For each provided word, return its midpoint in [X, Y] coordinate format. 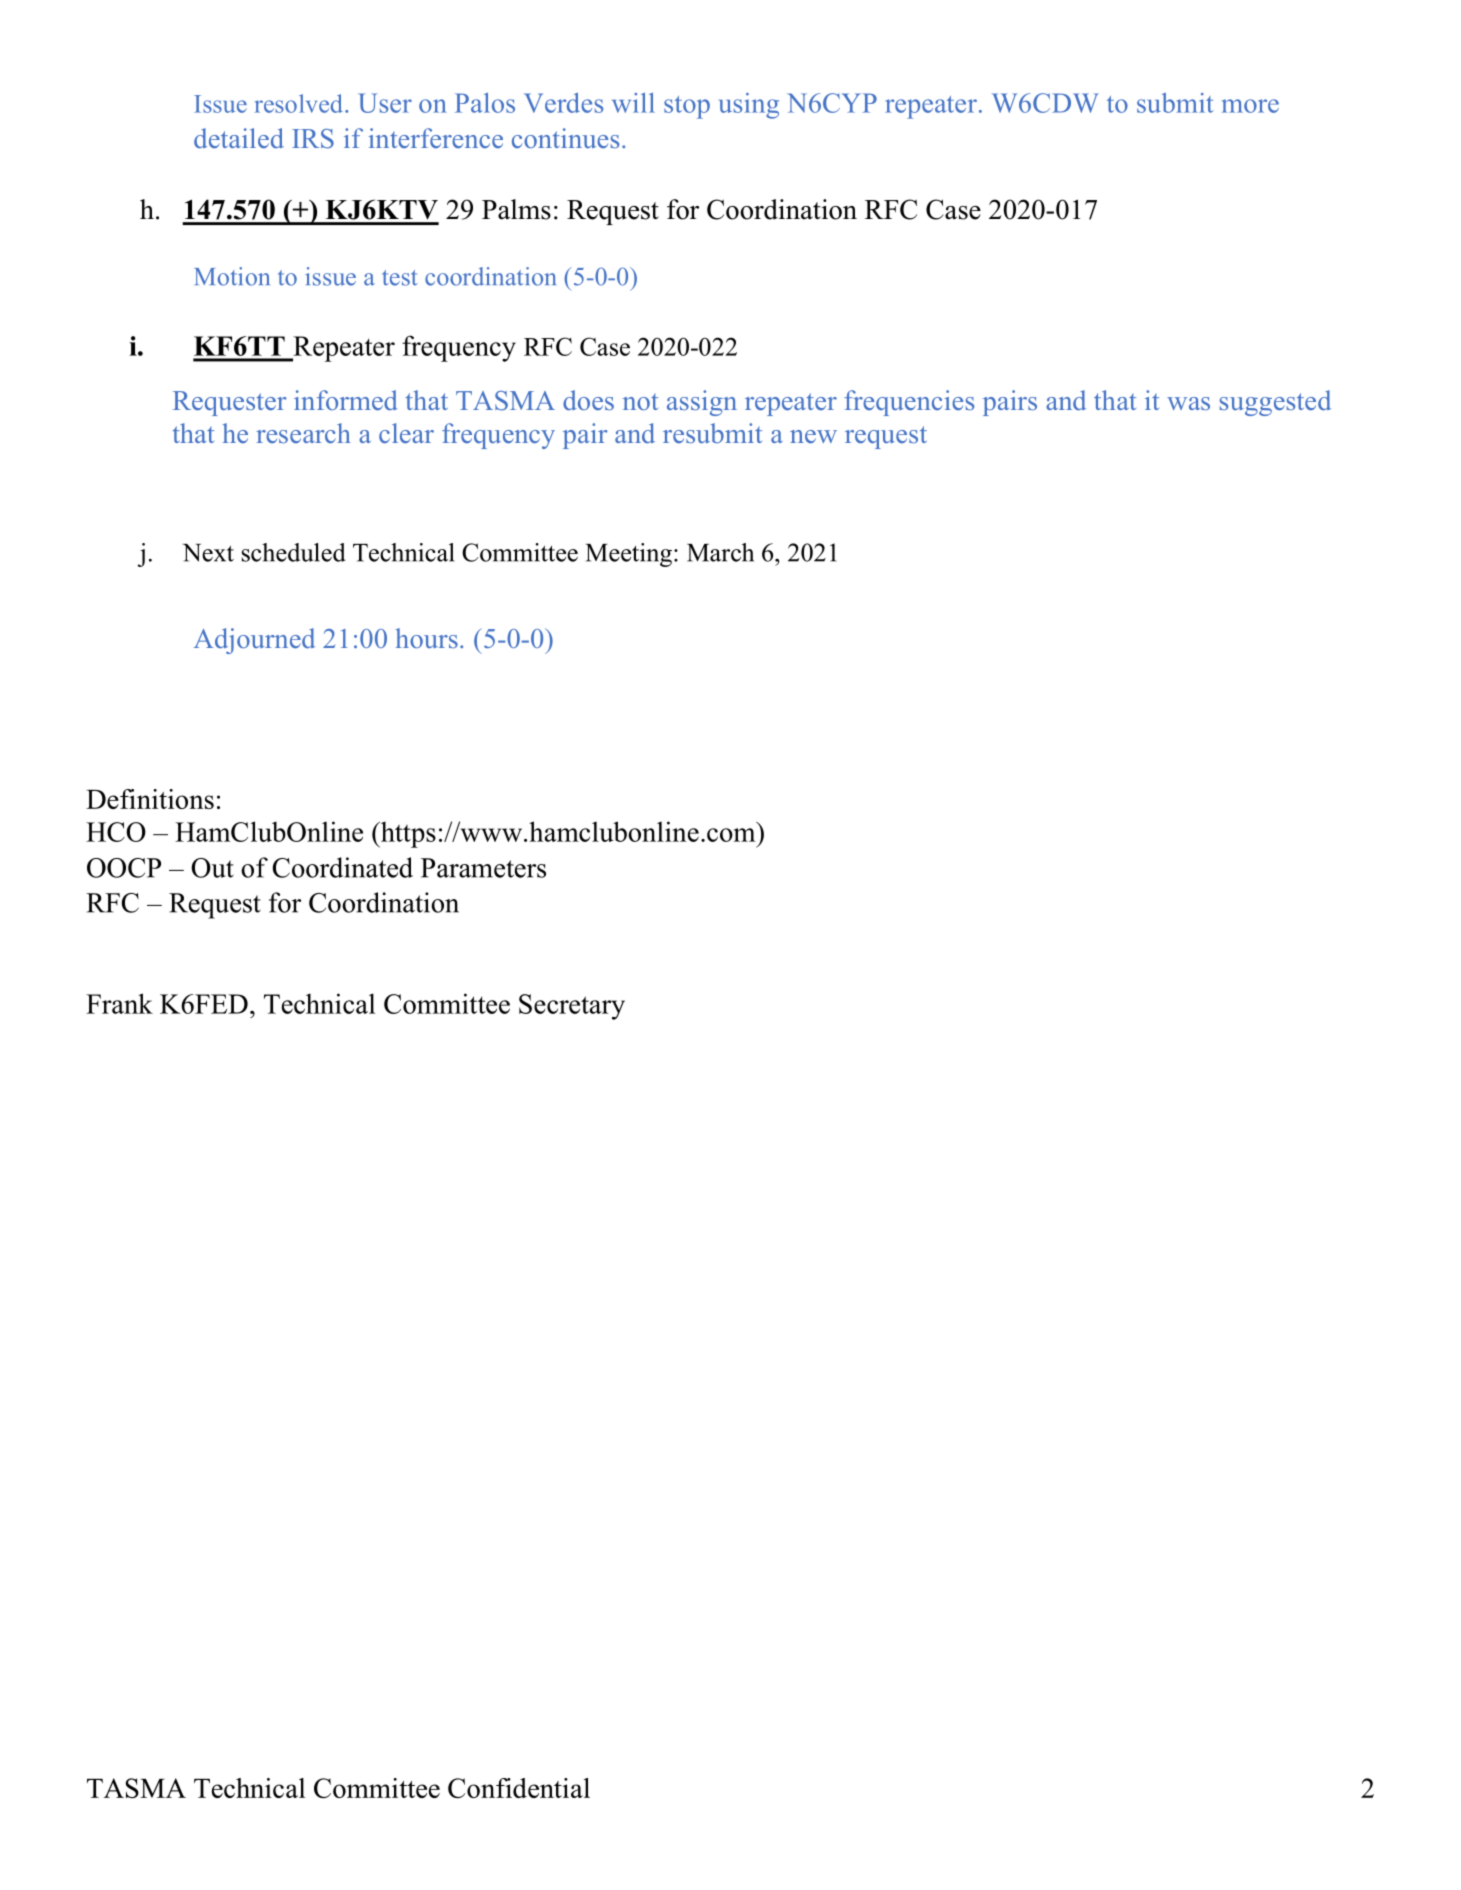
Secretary [572, 1007]
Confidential [519, 1788]
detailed [239, 138]
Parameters [483, 868]
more [1250, 106]
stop [687, 107]
